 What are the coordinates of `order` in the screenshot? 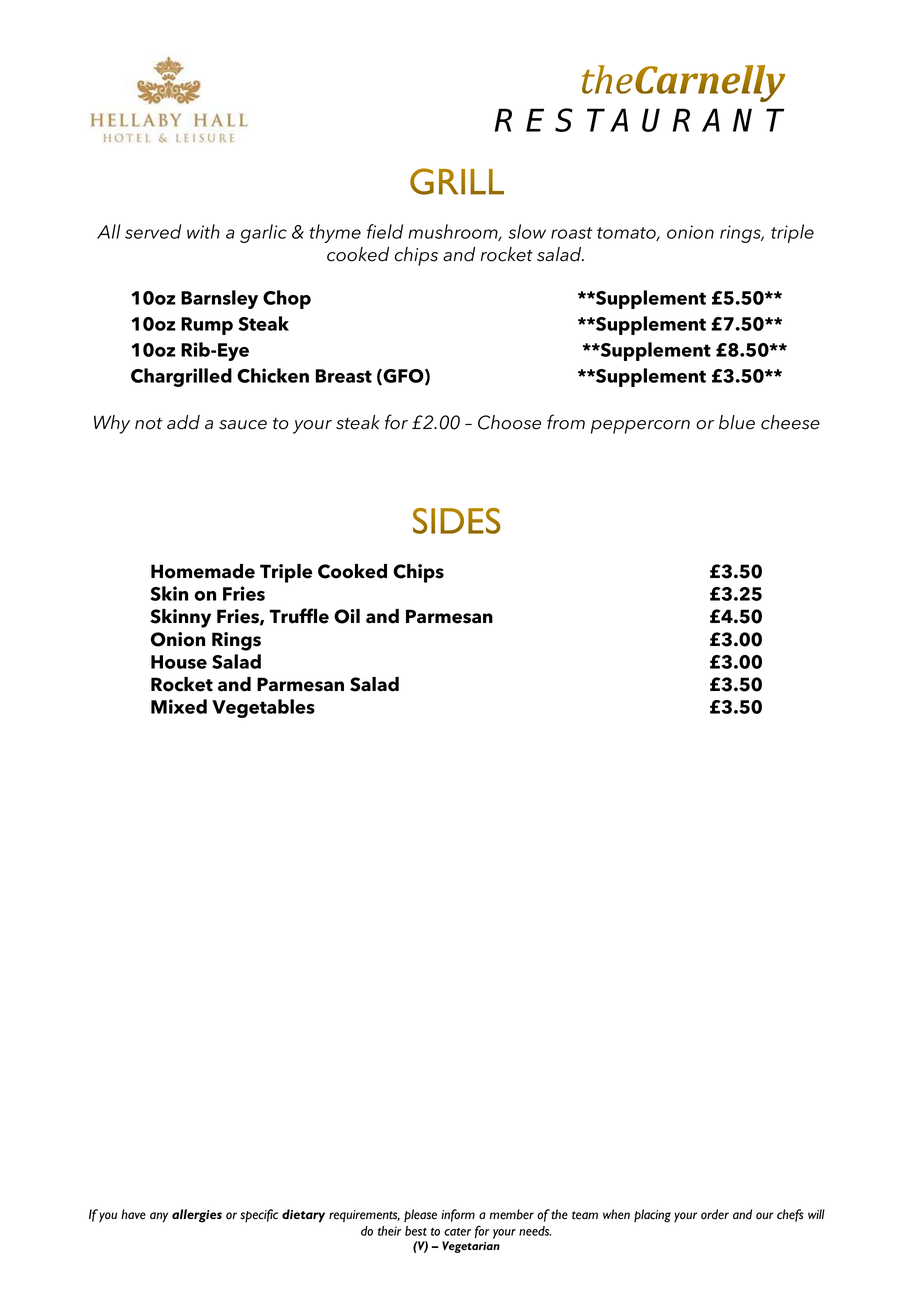 It's located at (715, 1214).
